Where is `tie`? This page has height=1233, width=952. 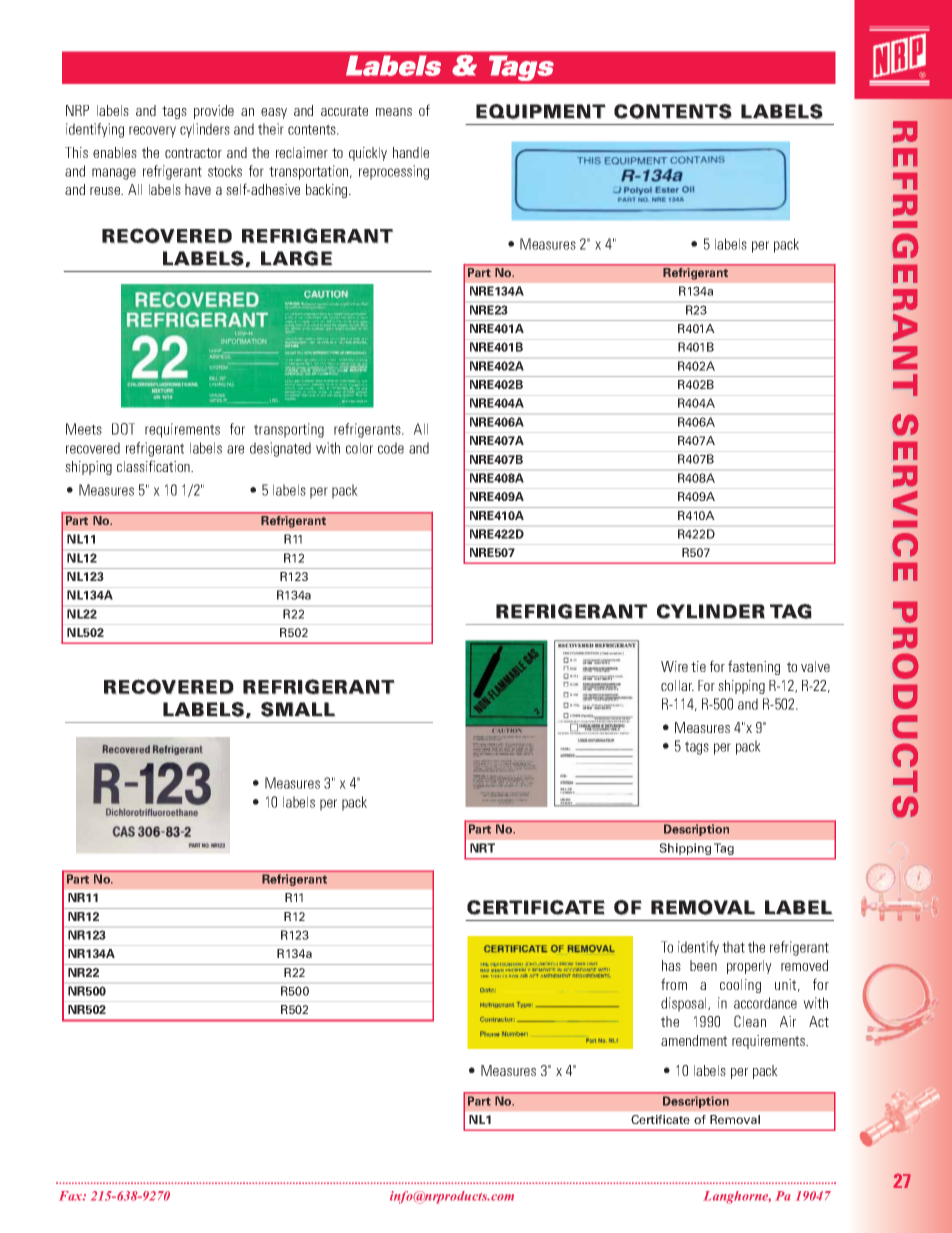
tie is located at coordinates (698, 666).
